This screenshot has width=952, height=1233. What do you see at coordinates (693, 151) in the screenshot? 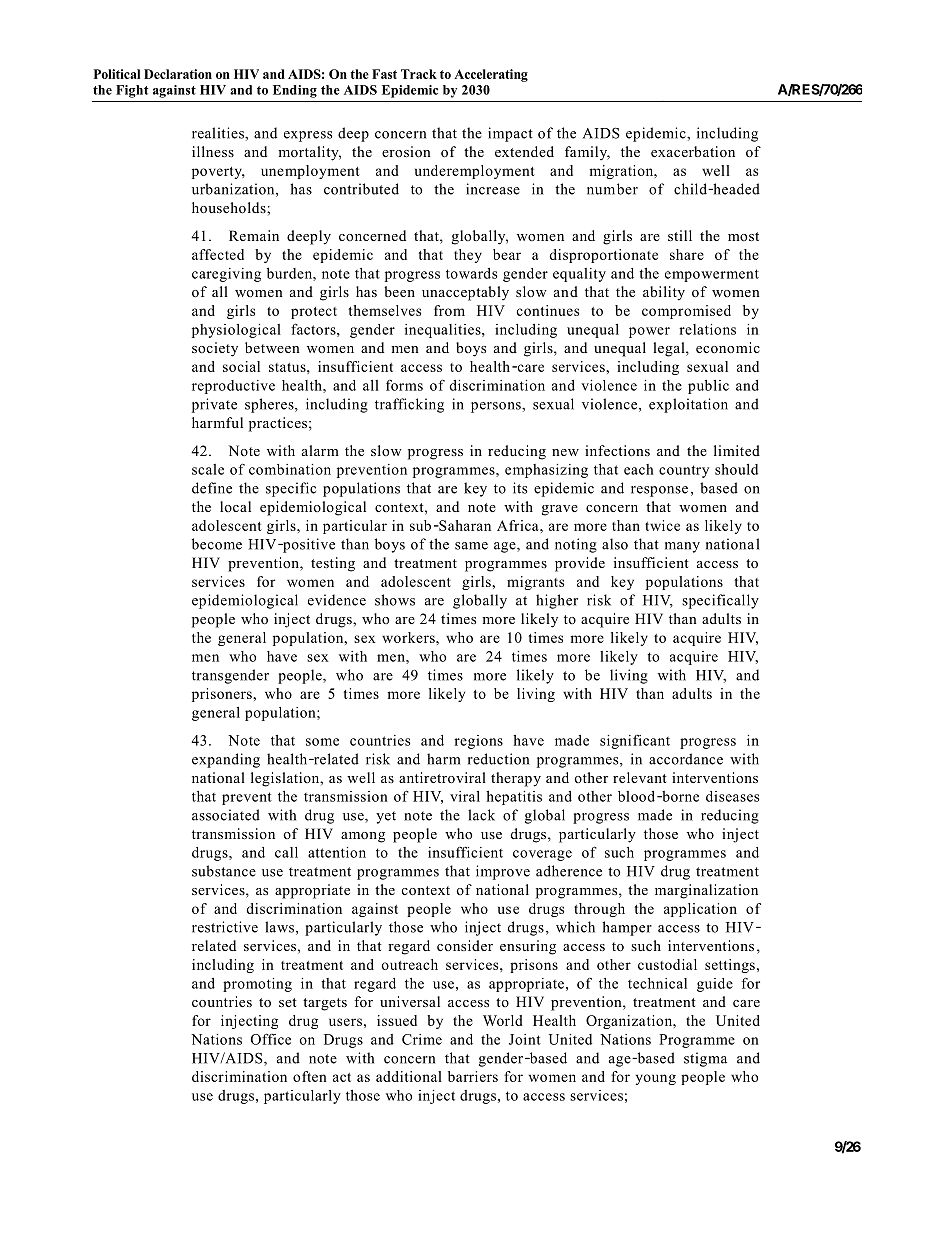
I see `exacerbation` at bounding box center [693, 151].
